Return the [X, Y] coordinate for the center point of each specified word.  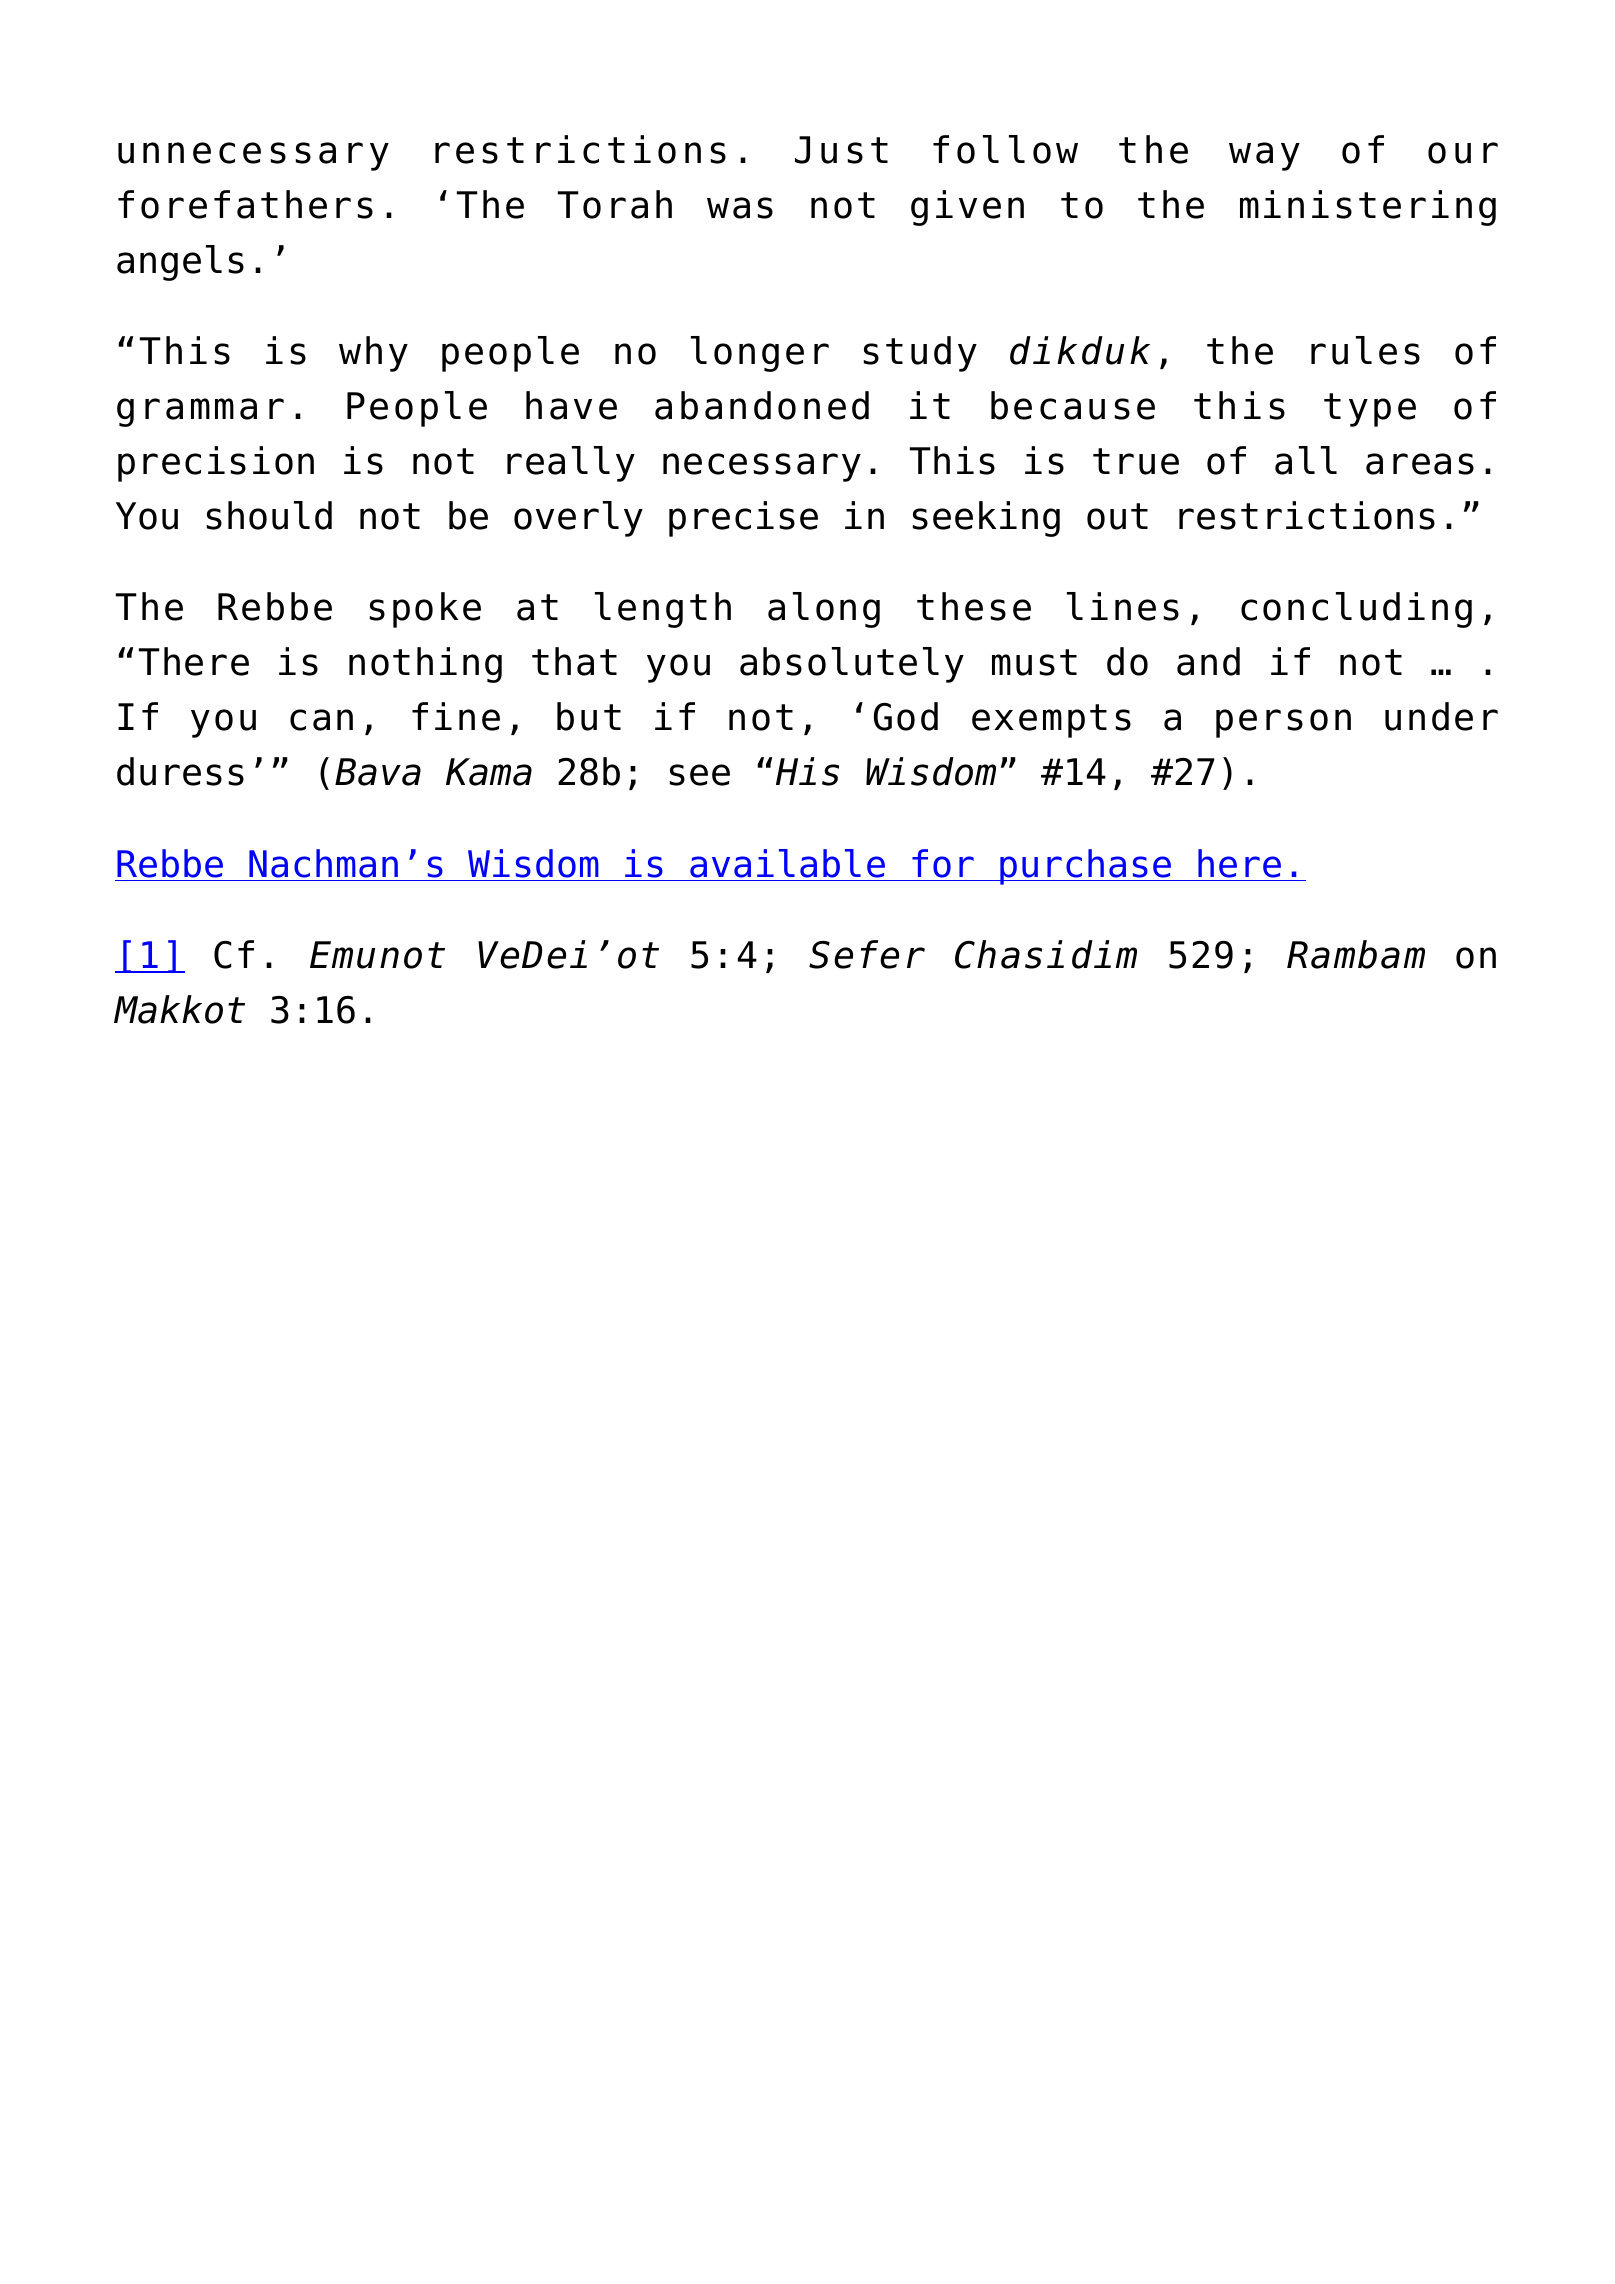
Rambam [1356, 954]
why [373, 354]
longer [760, 354]
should [269, 515]
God [906, 716]
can [321, 720]
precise [743, 519]
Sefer [867, 954]
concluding [1356, 610]
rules [1365, 350]
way [1264, 156]
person [1283, 723]
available [787, 863]
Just [841, 150]
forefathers [245, 204]
